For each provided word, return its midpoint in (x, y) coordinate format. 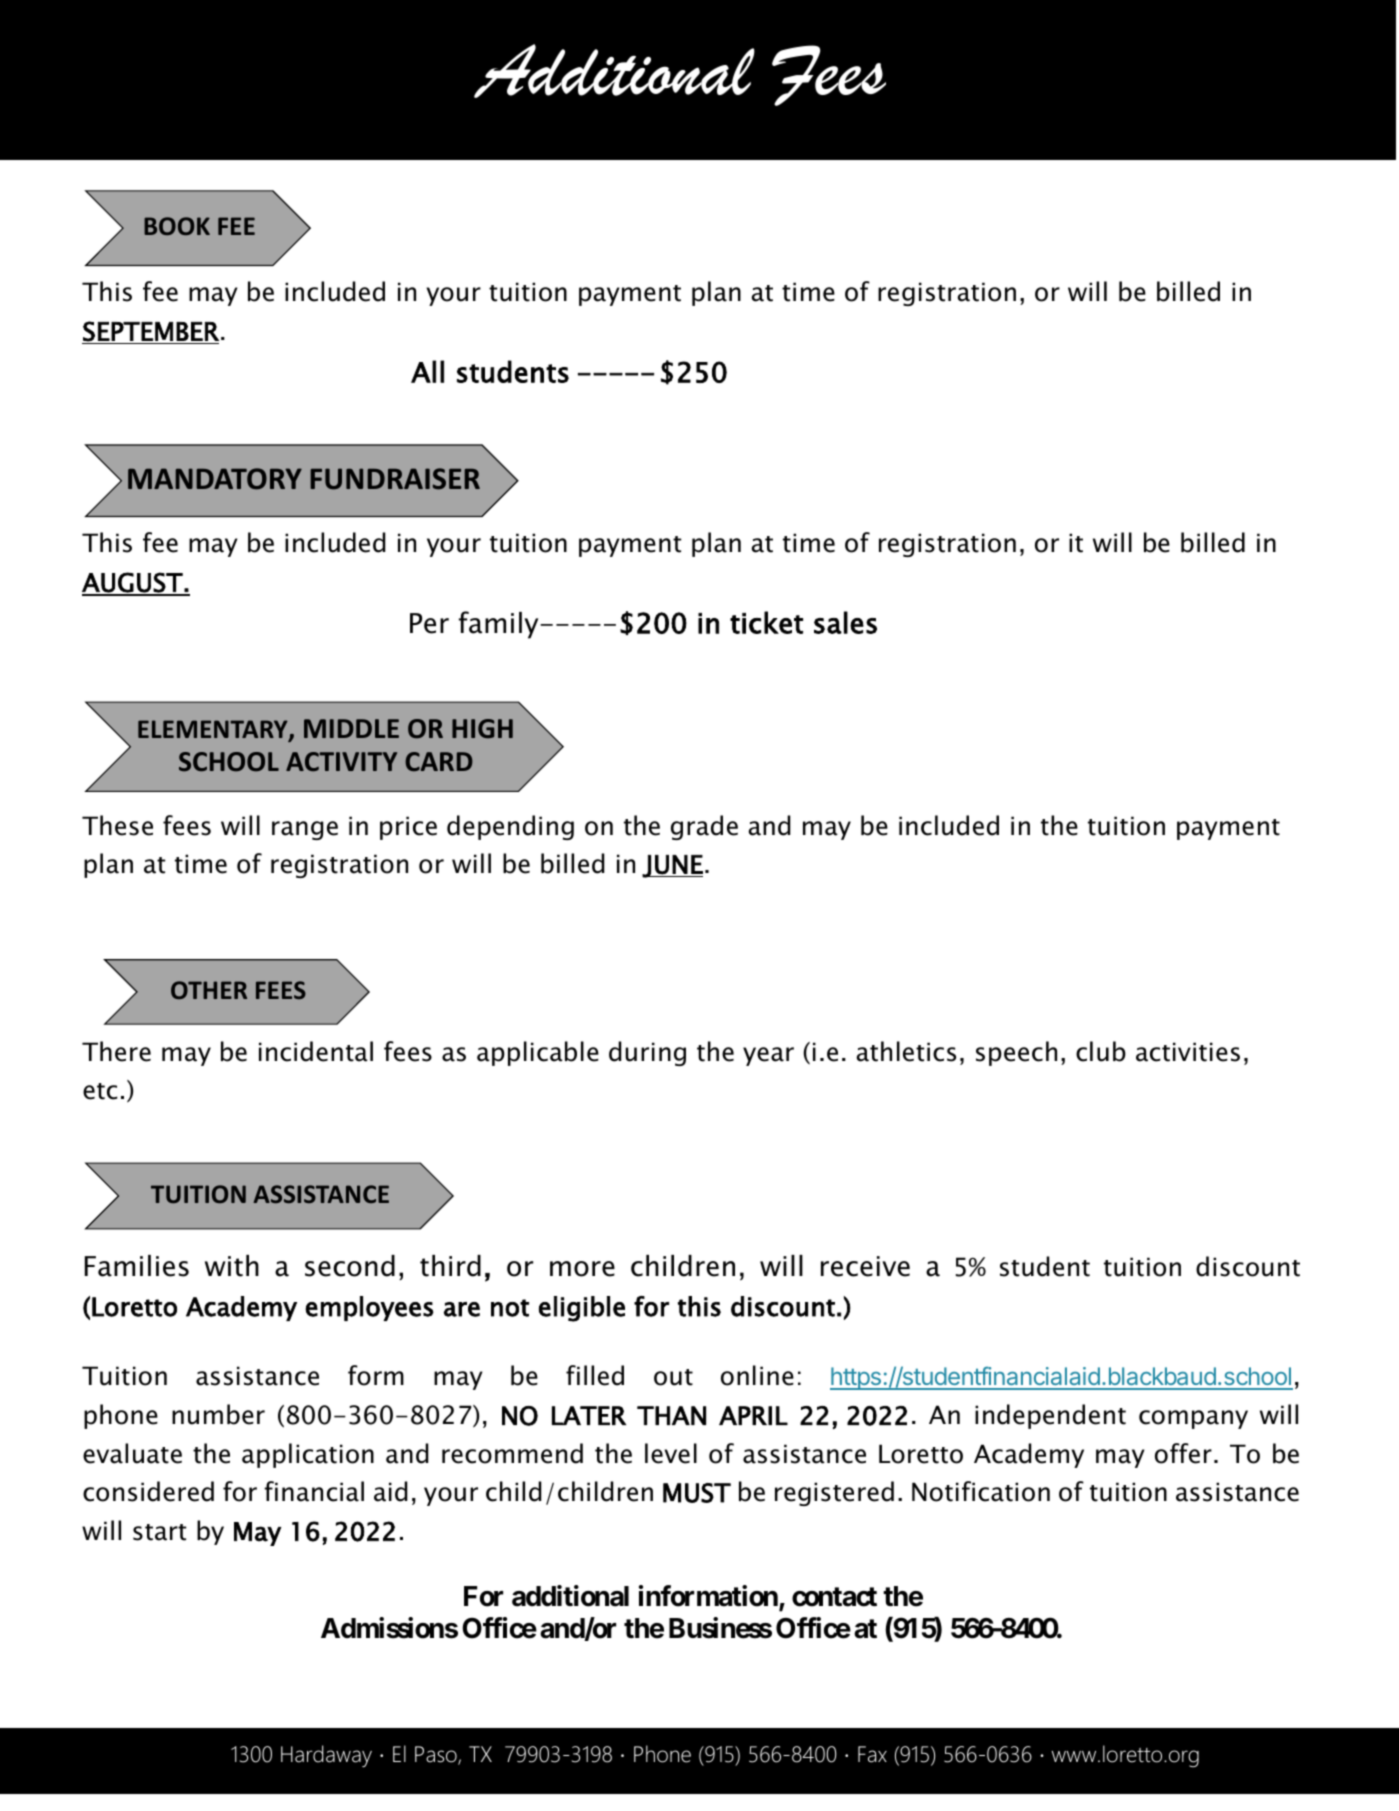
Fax (872, 1754)
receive (865, 1266)
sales (845, 622)
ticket (766, 622)
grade (704, 827)
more (582, 1269)
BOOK (177, 226)
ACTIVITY (341, 761)
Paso (437, 1755)
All (427, 371)
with (232, 1266)
